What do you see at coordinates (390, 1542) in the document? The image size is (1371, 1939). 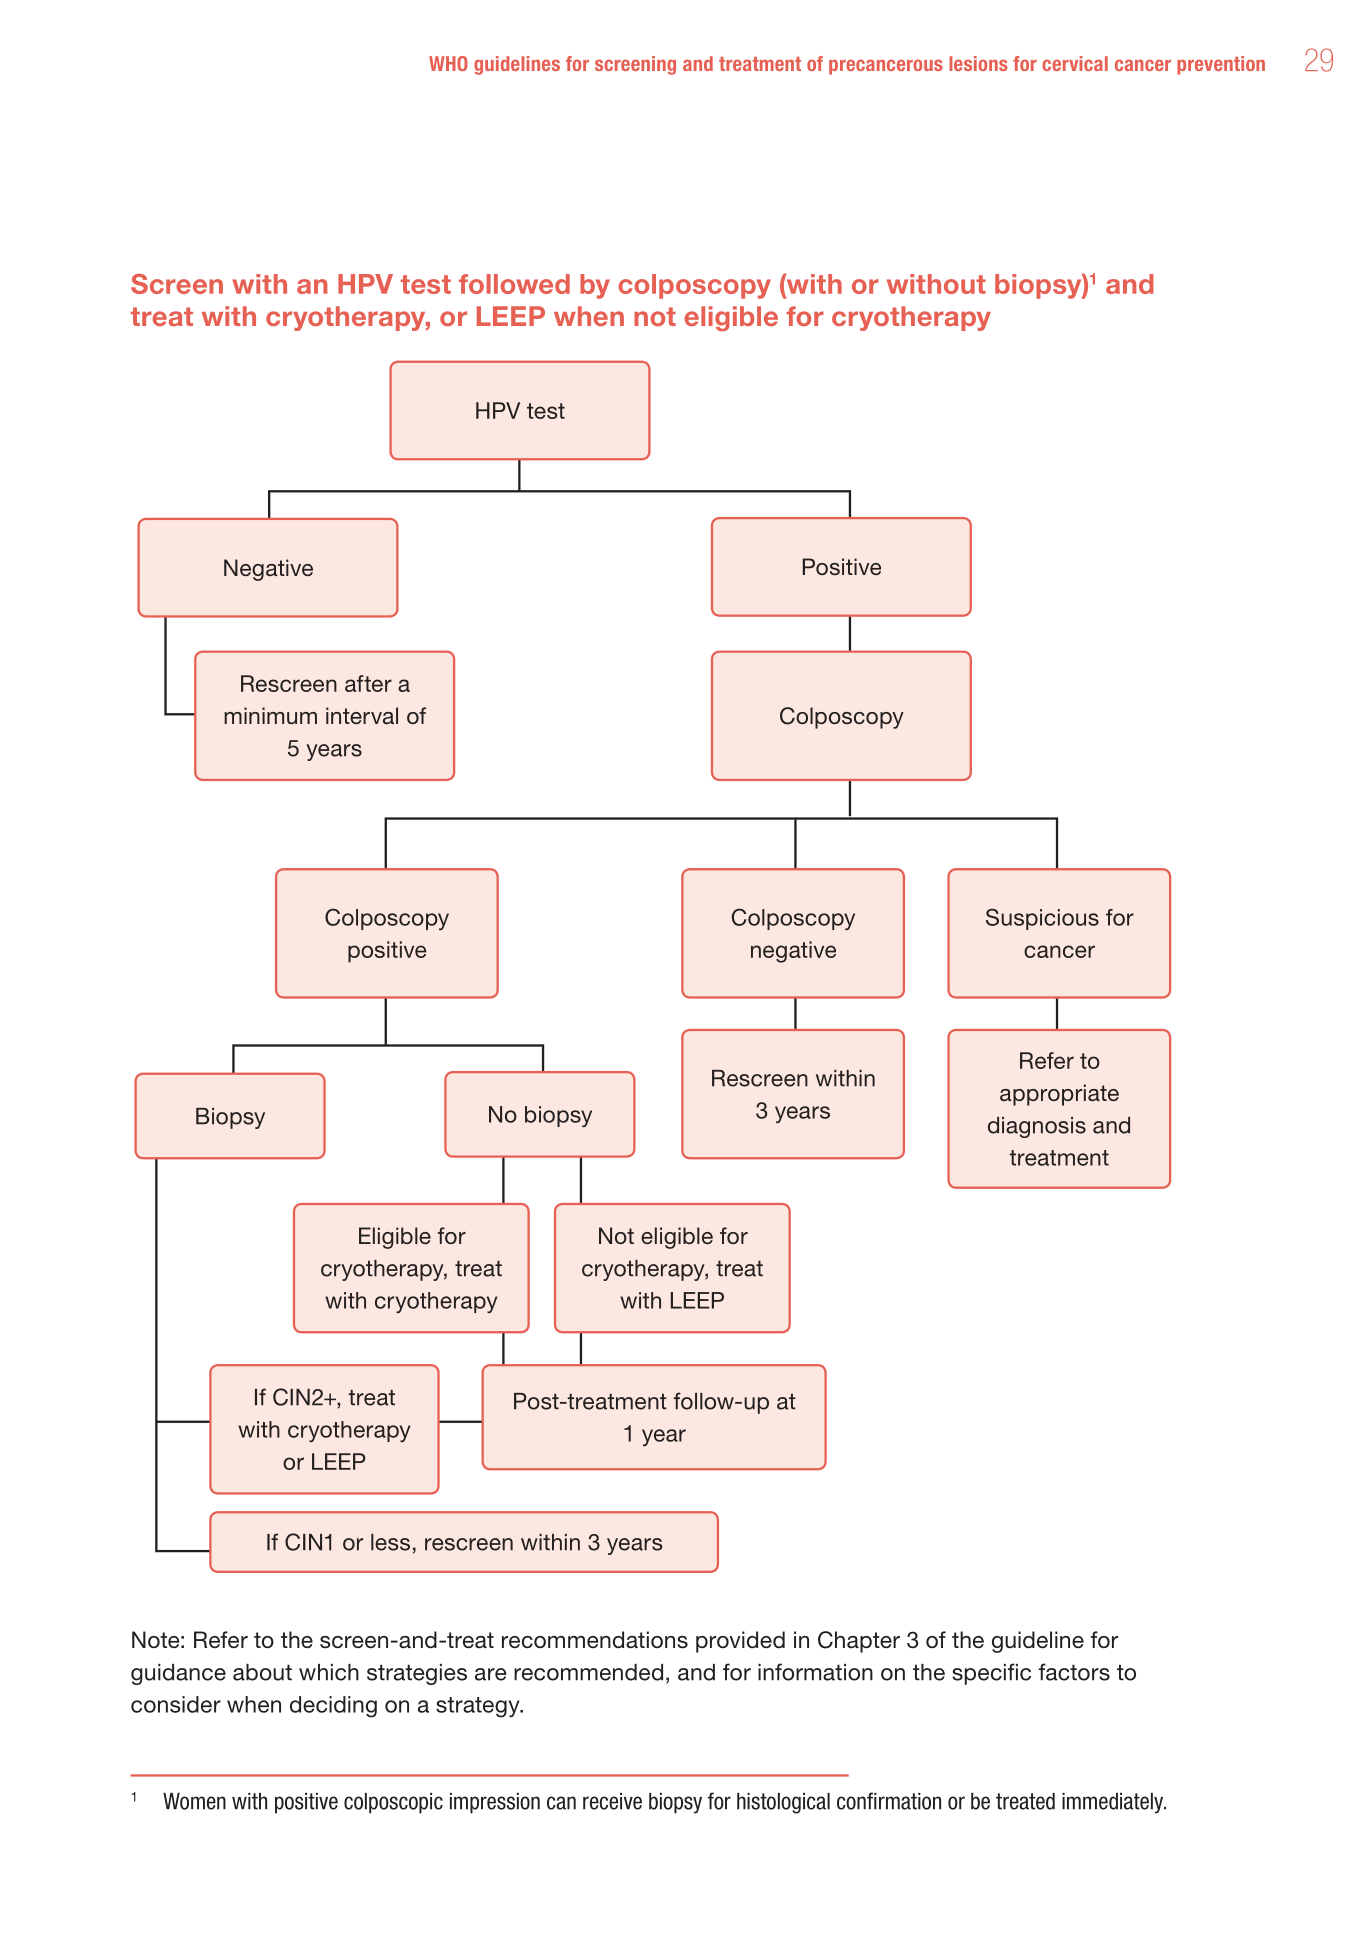 I see `less` at bounding box center [390, 1542].
